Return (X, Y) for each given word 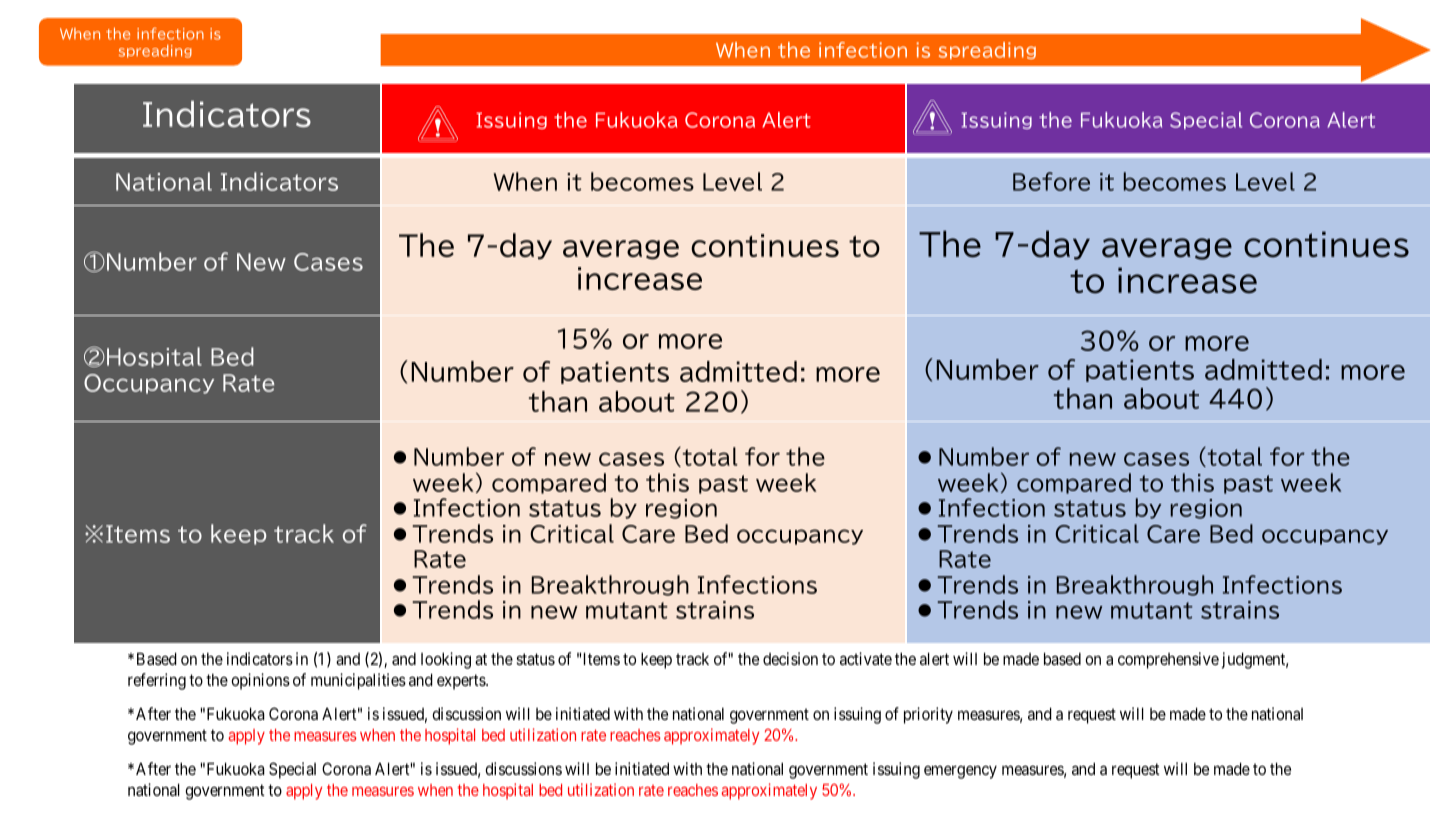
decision (790, 658)
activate (866, 658)
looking (446, 660)
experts (462, 682)
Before (1051, 181)
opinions (260, 681)
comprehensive (1168, 660)
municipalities (358, 681)
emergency (960, 772)
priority (928, 715)
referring (157, 681)
